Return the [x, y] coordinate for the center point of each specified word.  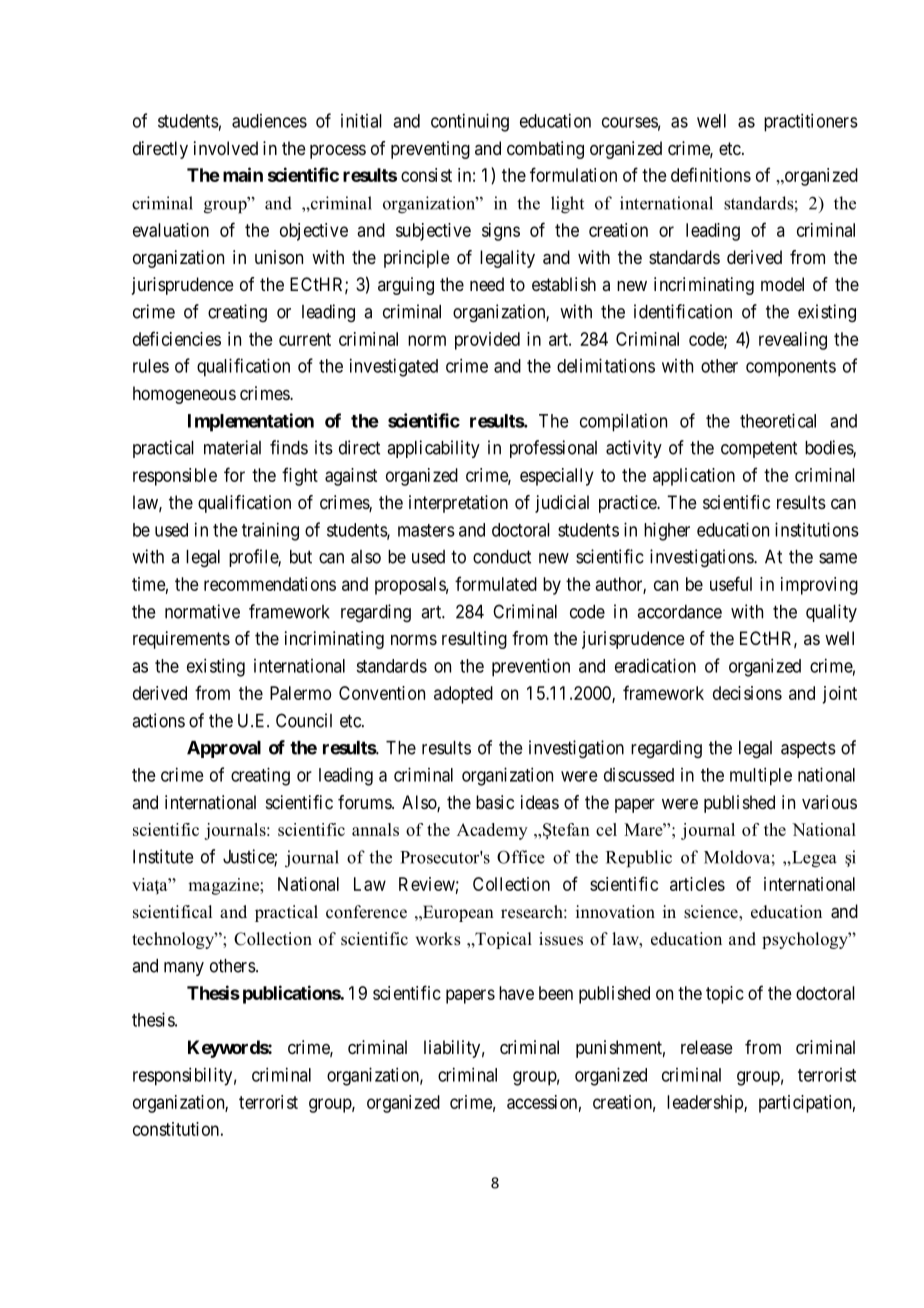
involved [226, 148]
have [516, 993]
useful [731, 583]
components [791, 368]
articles [697, 884]
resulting [474, 640]
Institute [163, 856]
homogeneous [184, 395]
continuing [470, 122]
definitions [711, 174]
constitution [176, 1129]
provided [487, 341]
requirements [181, 640]
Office [521, 857]
